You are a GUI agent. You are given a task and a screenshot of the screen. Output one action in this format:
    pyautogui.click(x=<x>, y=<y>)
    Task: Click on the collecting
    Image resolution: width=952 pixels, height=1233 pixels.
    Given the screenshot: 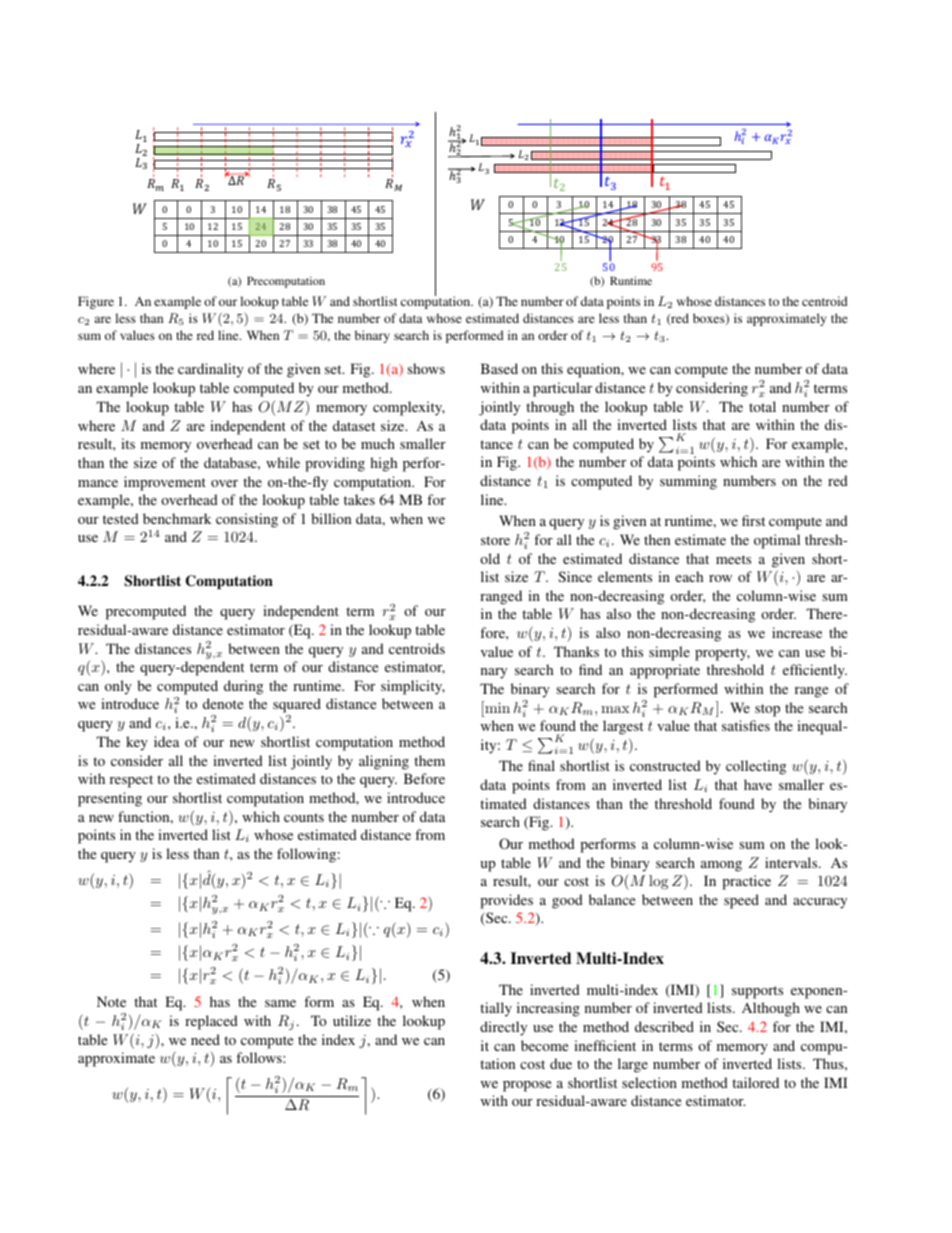 What is the action you would take?
    pyautogui.click(x=756, y=767)
